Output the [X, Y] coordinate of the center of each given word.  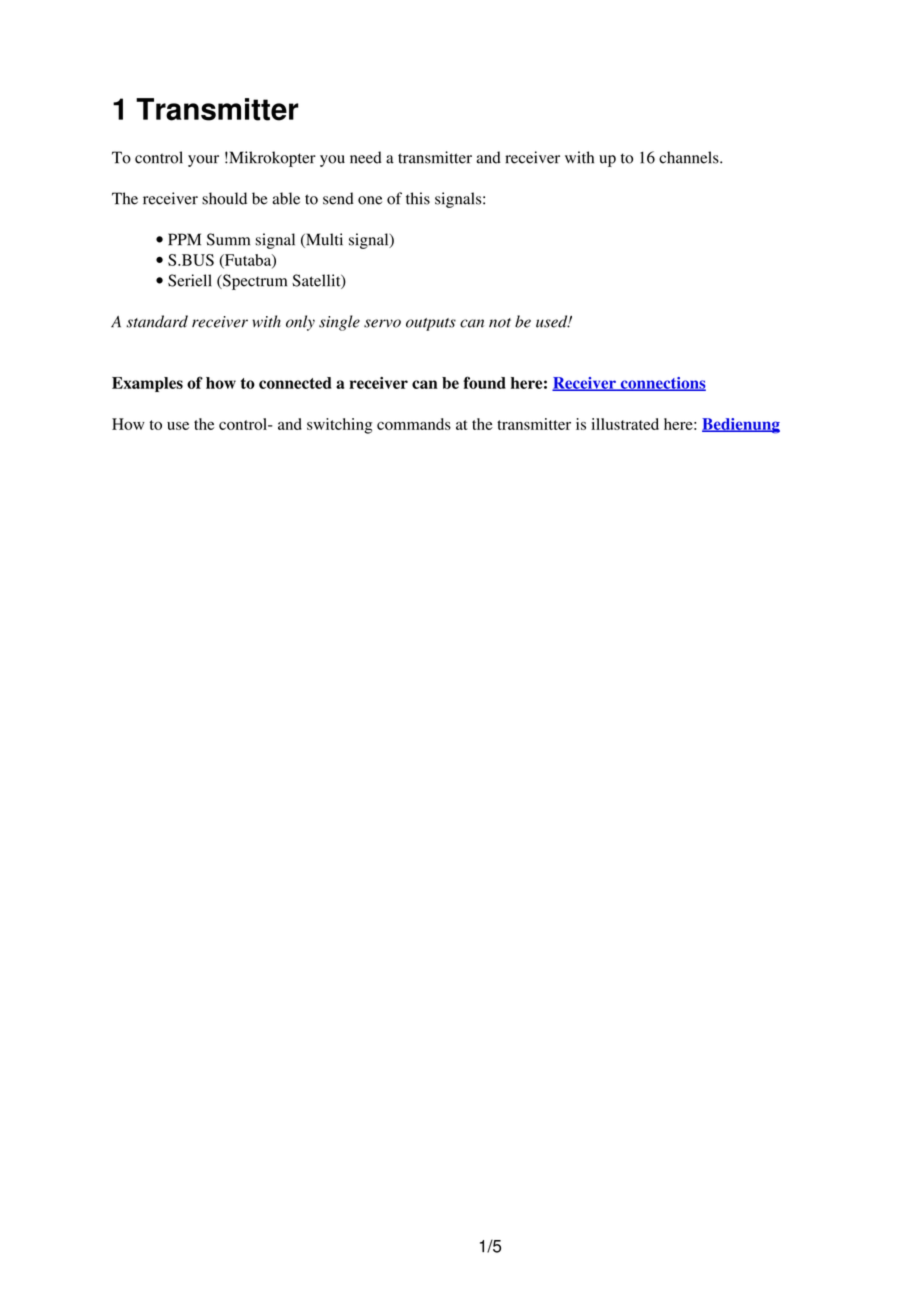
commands [414, 424]
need [366, 157]
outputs [431, 324]
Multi [323, 240]
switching [339, 426]
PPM [184, 239]
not [500, 323]
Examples [147, 384]
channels [690, 157]
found [484, 382]
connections [662, 384]
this [418, 198]
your [203, 161]
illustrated [625, 424]
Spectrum [254, 282]
